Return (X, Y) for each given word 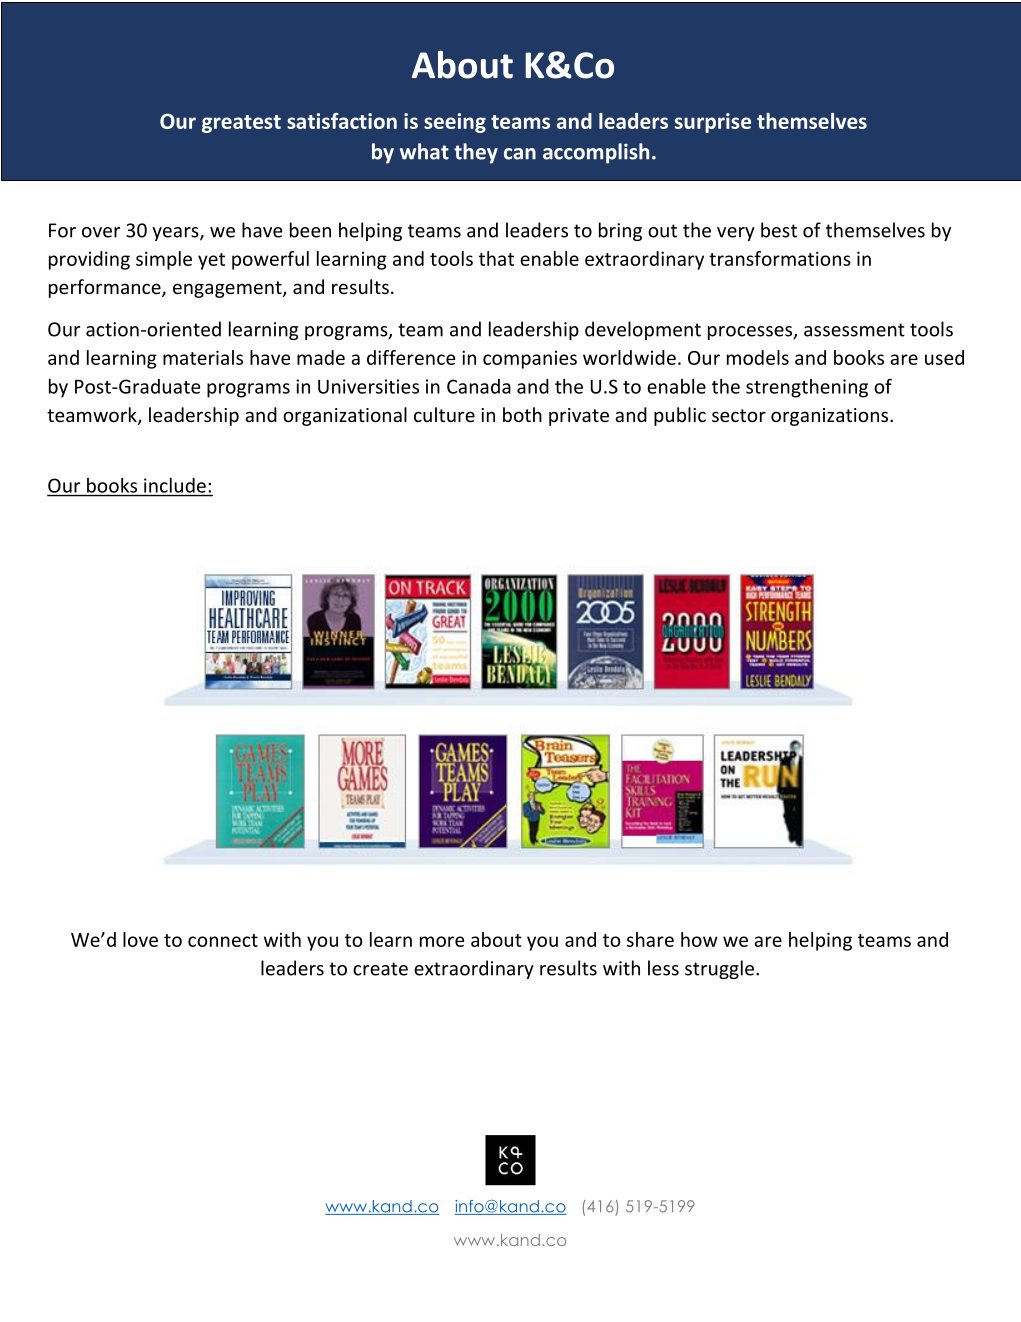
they (476, 153)
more (442, 941)
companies (530, 360)
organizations (831, 417)
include (175, 485)
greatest (241, 124)
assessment (854, 330)
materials (203, 357)
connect (223, 940)
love (140, 939)
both (522, 414)
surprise (713, 123)
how (699, 939)
